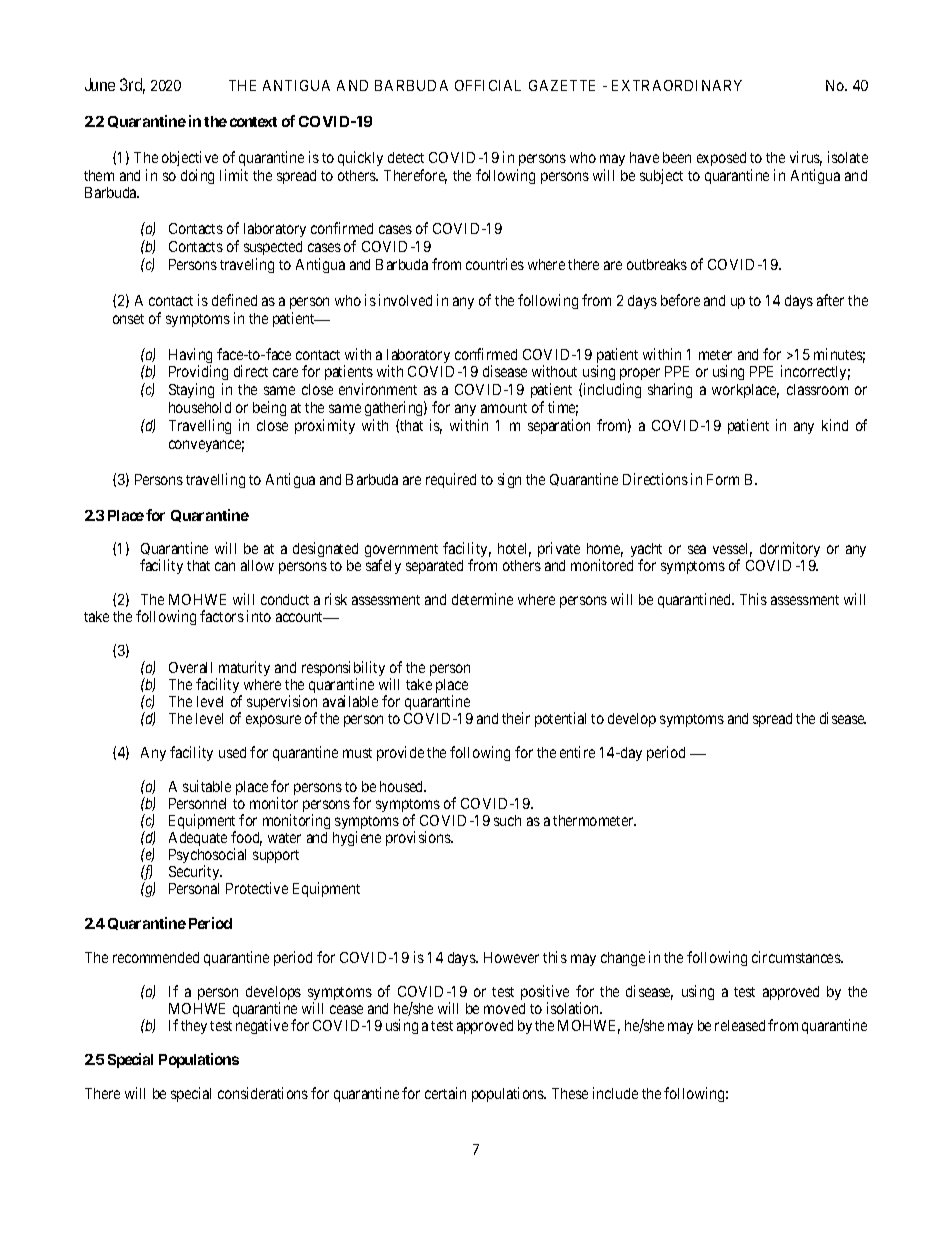 This document has height=1233, width=952. I want to click on released, so click(740, 1025).
